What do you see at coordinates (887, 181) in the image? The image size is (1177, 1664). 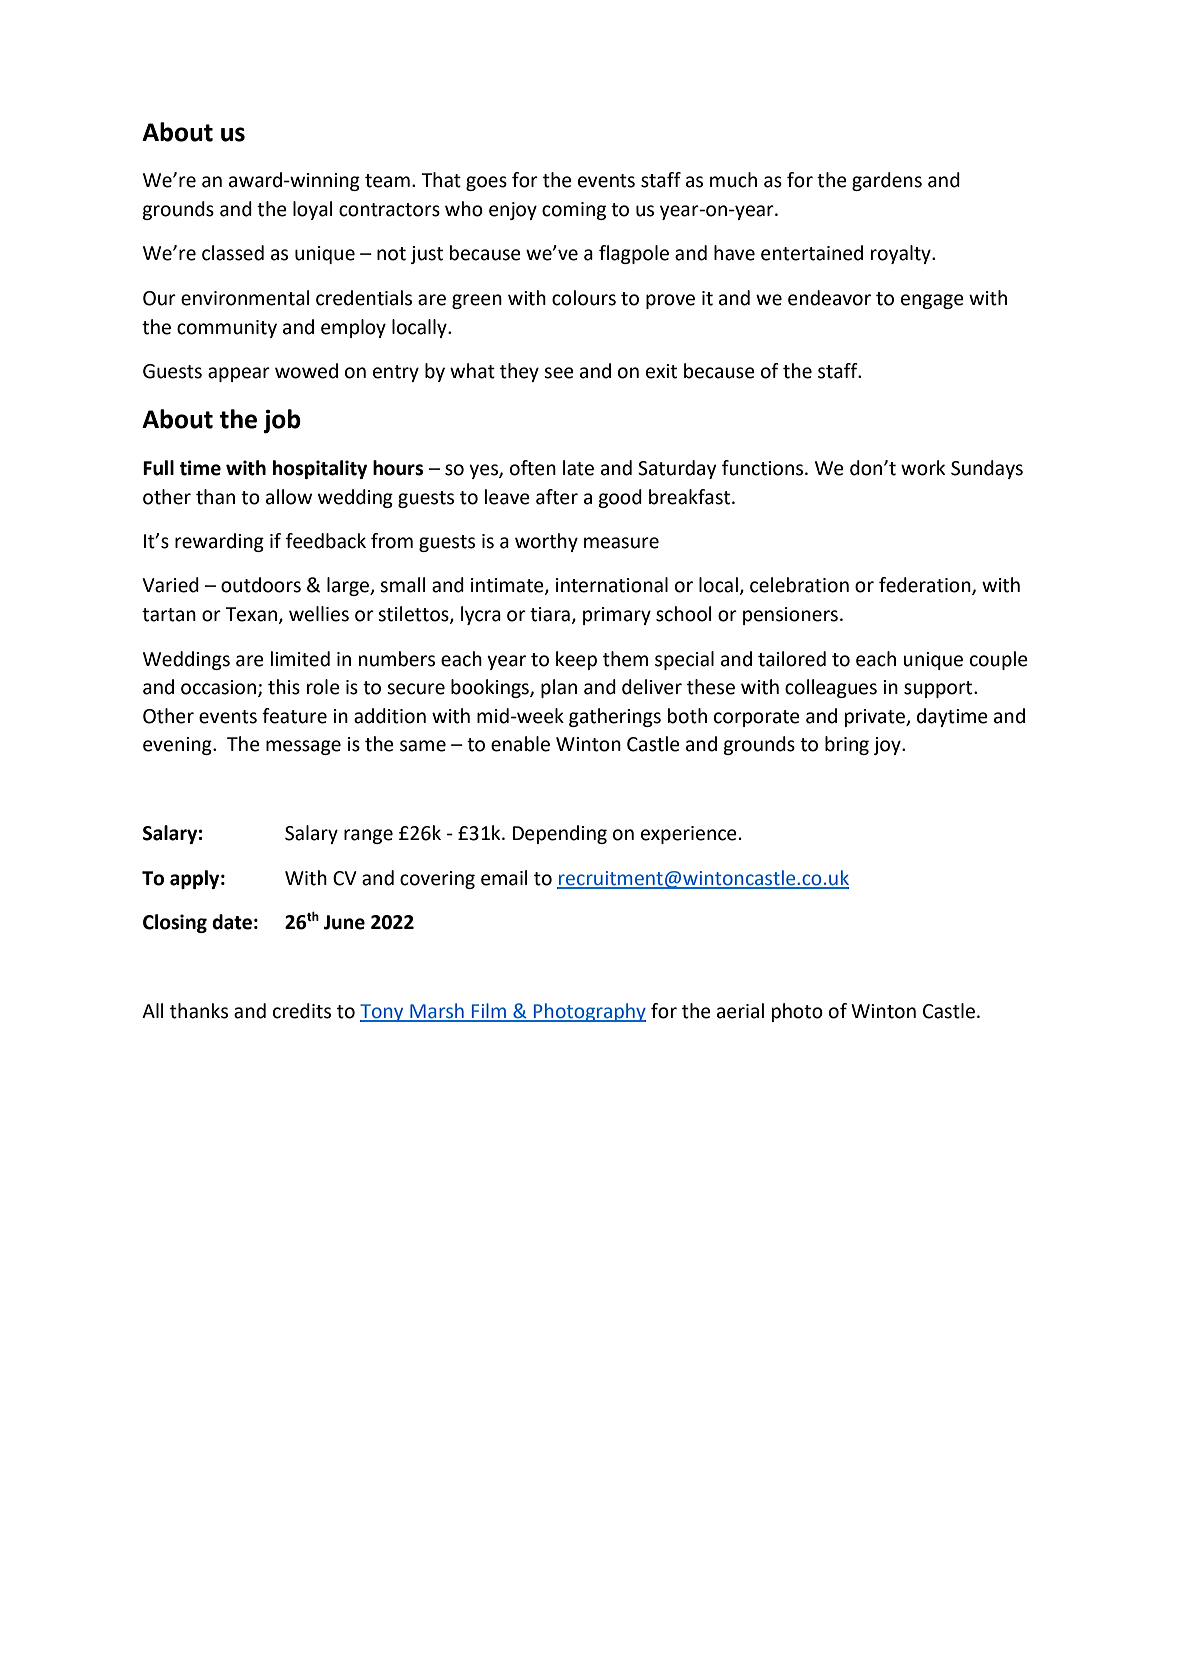 I see `gardens` at bounding box center [887, 181].
